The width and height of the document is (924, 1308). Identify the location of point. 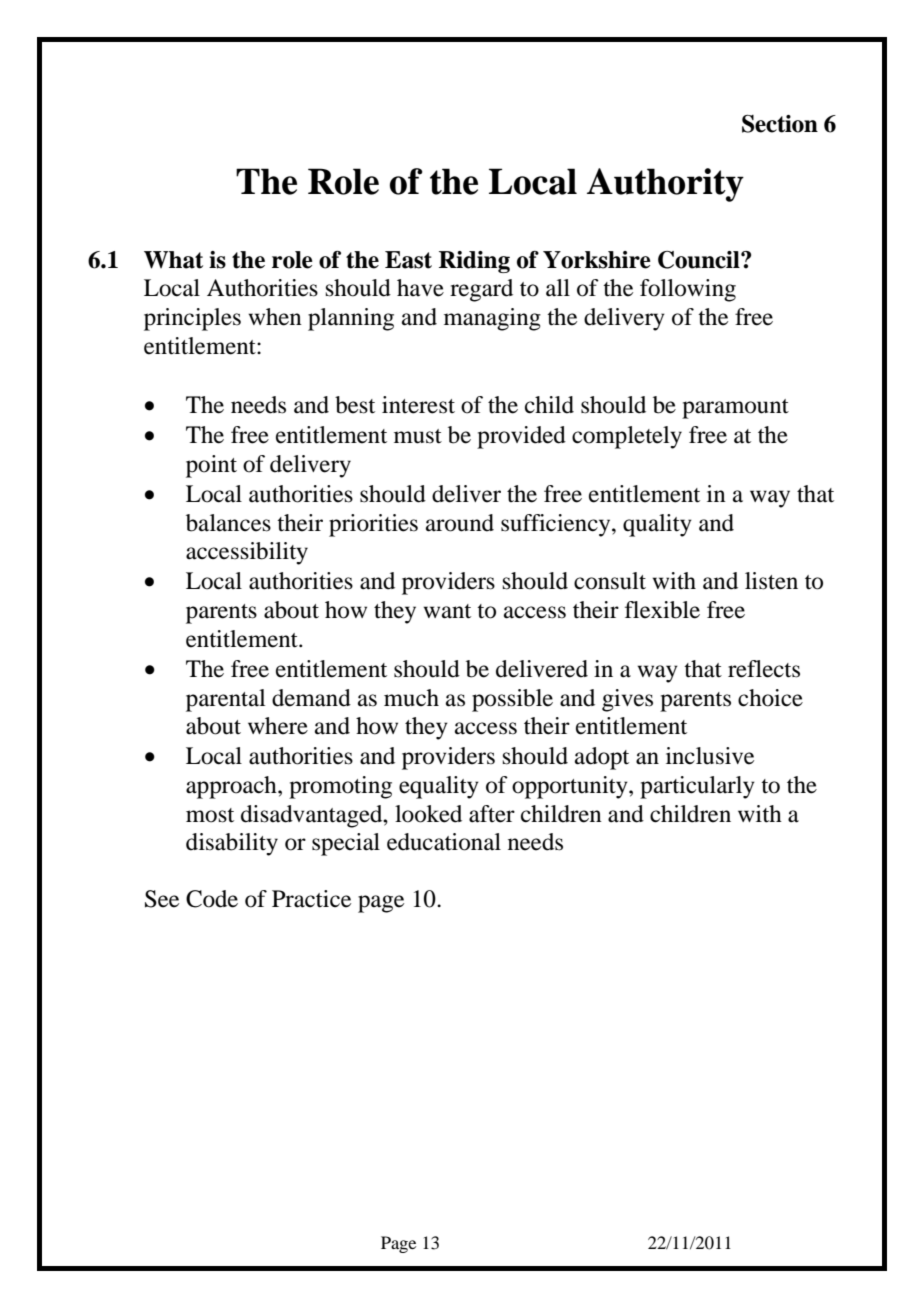
(211, 466).
